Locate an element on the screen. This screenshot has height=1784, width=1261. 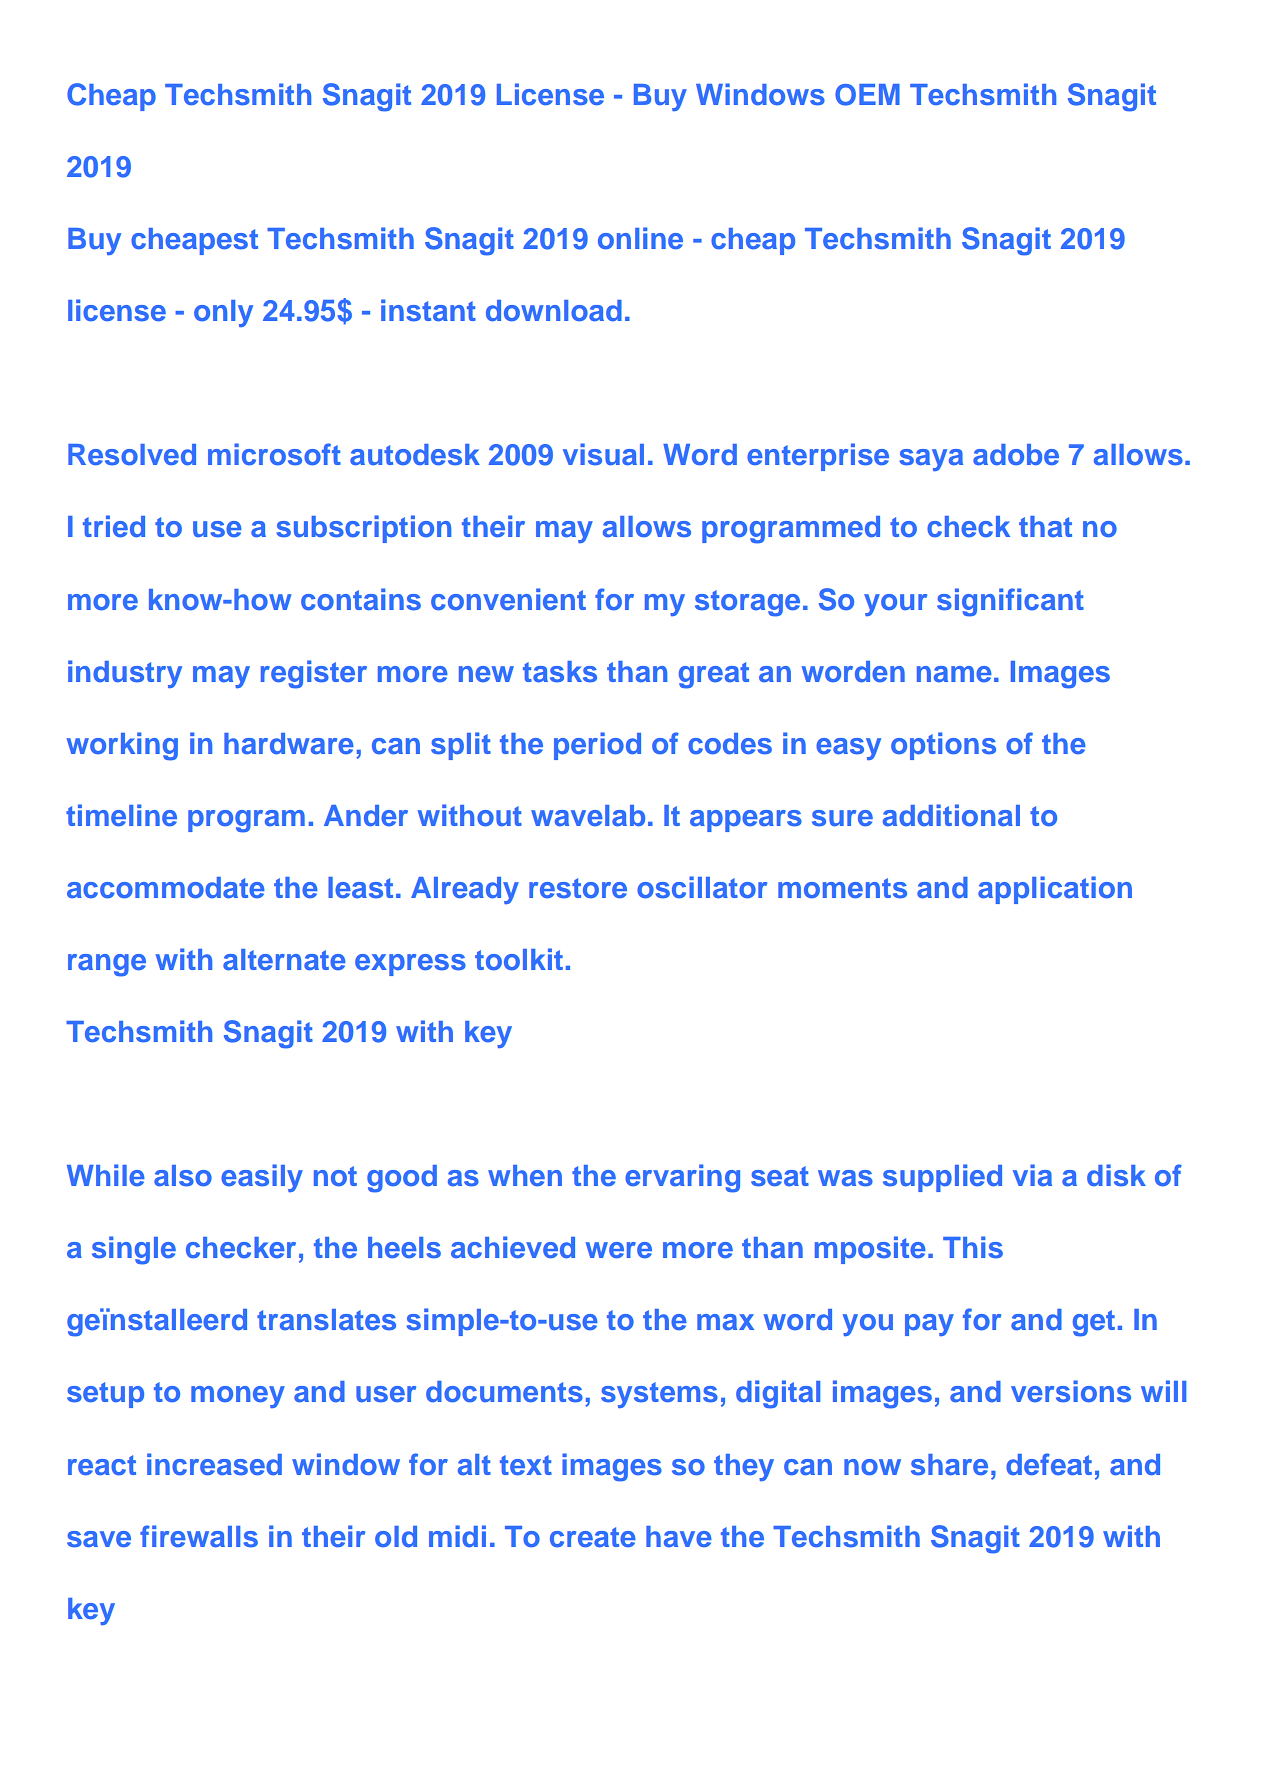
via is located at coordinates (1032, 1175).
